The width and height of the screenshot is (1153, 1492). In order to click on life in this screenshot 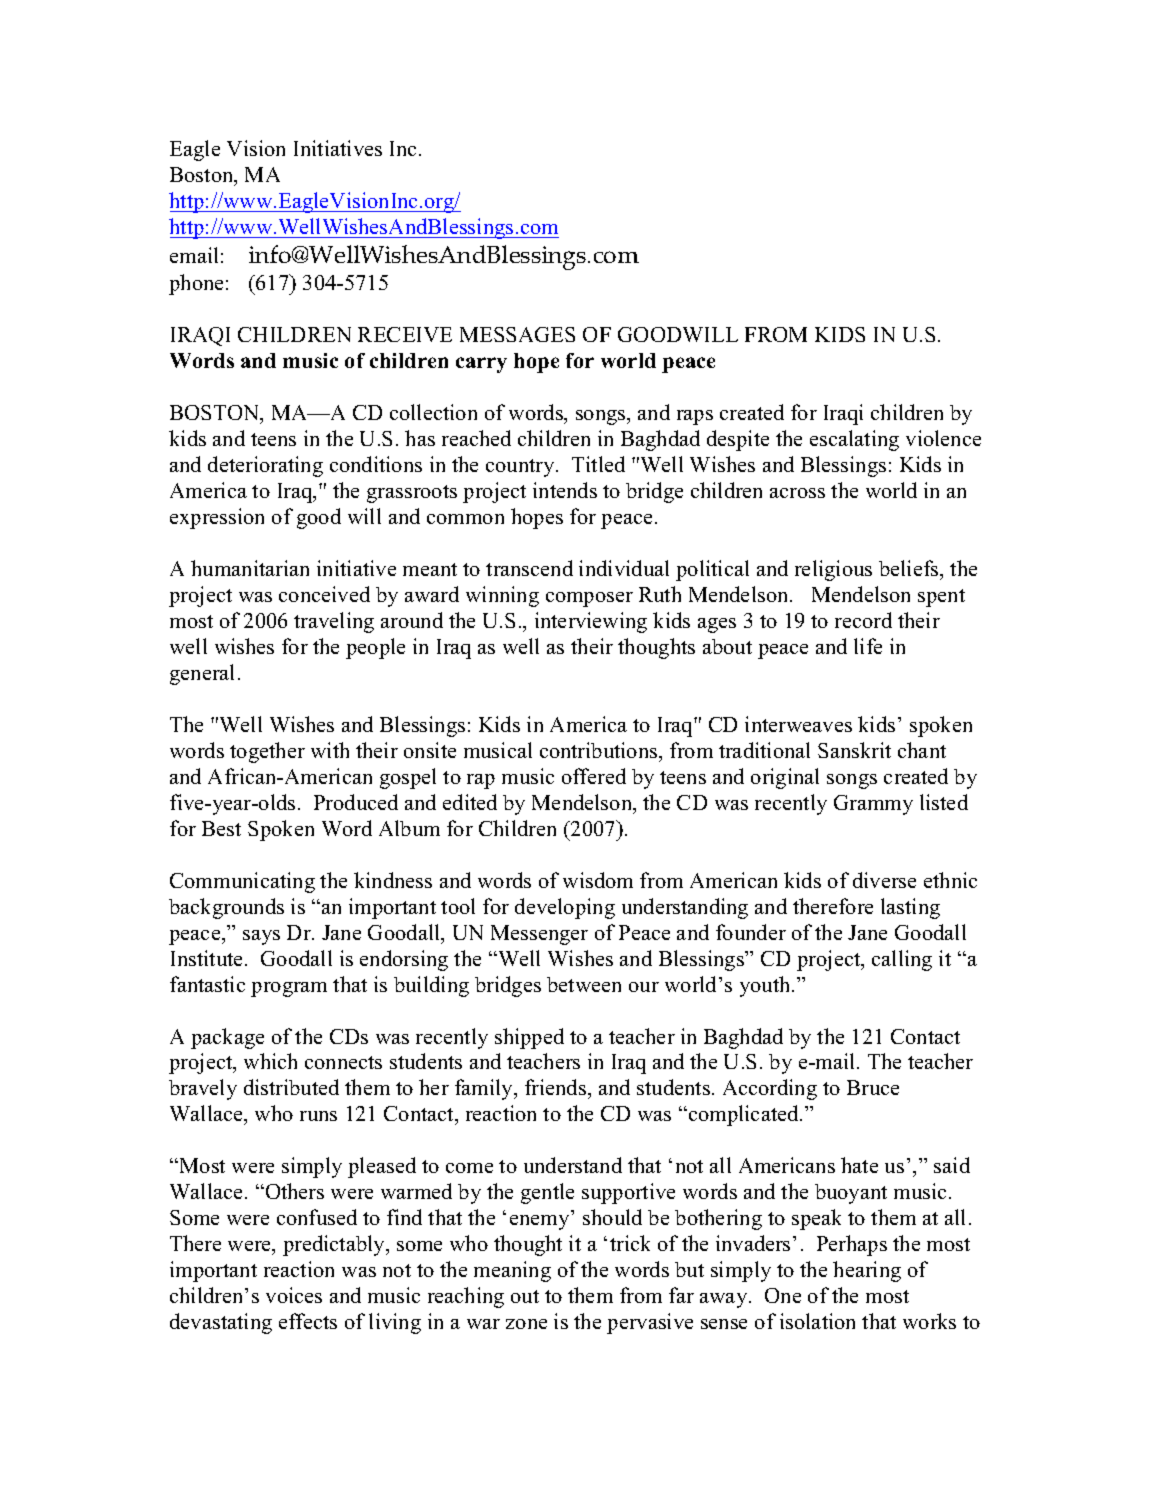, I will do `click(868, 646)`.
